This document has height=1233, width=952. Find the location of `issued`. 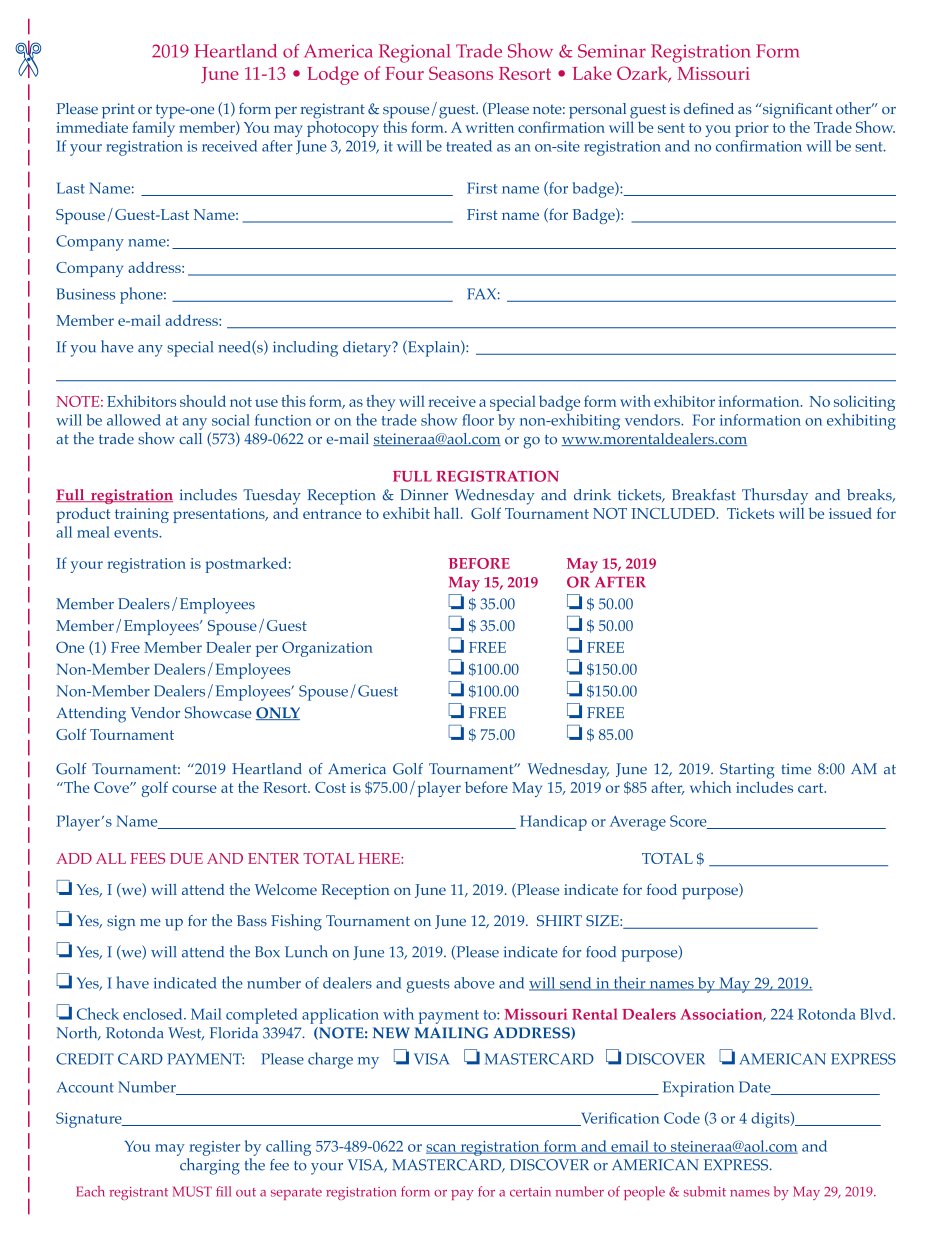

issued is located at coordinates (850, 513).
